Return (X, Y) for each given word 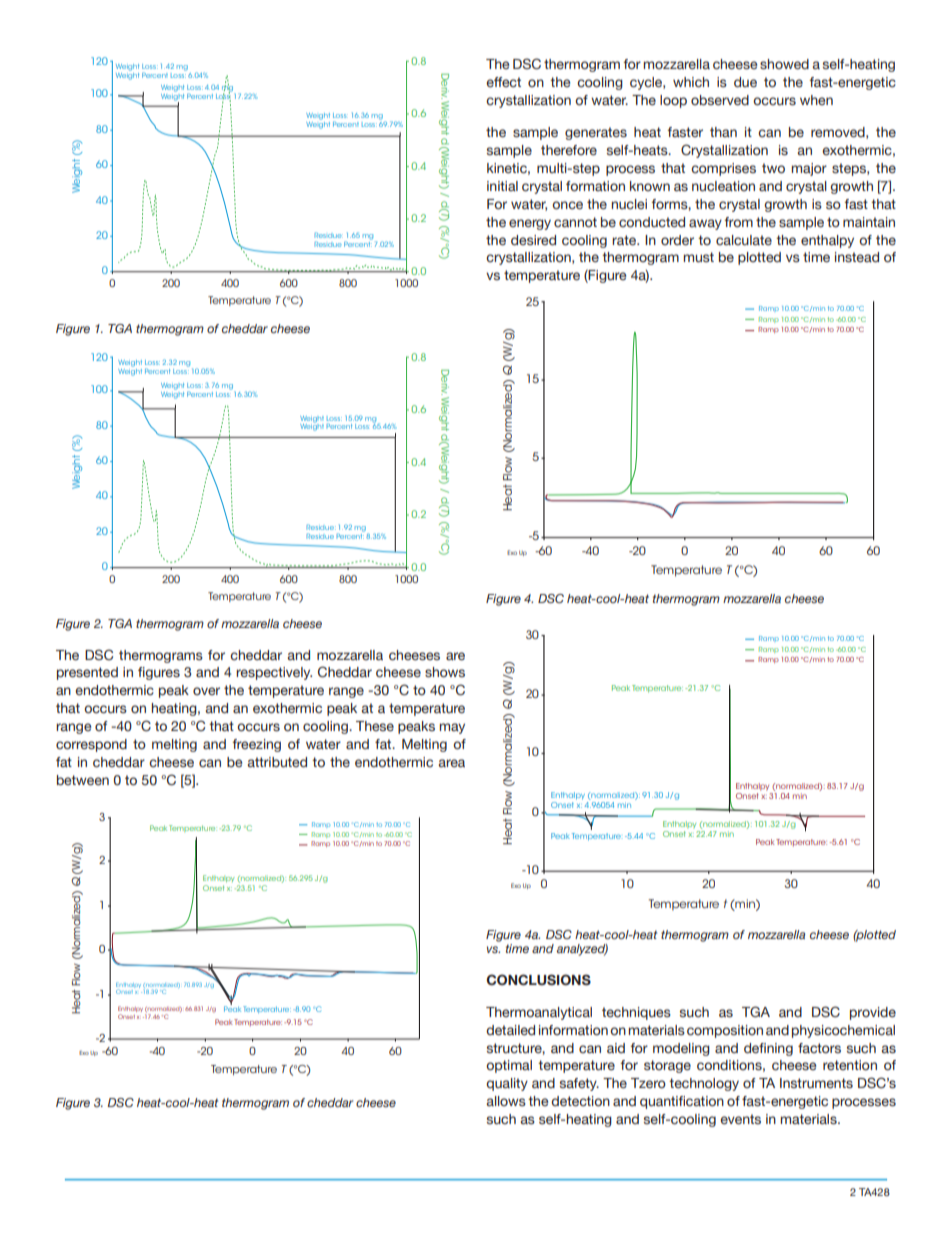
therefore (569, 150)
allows (506, 1101)
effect (503, 82)
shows (445, 672)
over (206, 691)
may (452, 728)
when (816, 100)
